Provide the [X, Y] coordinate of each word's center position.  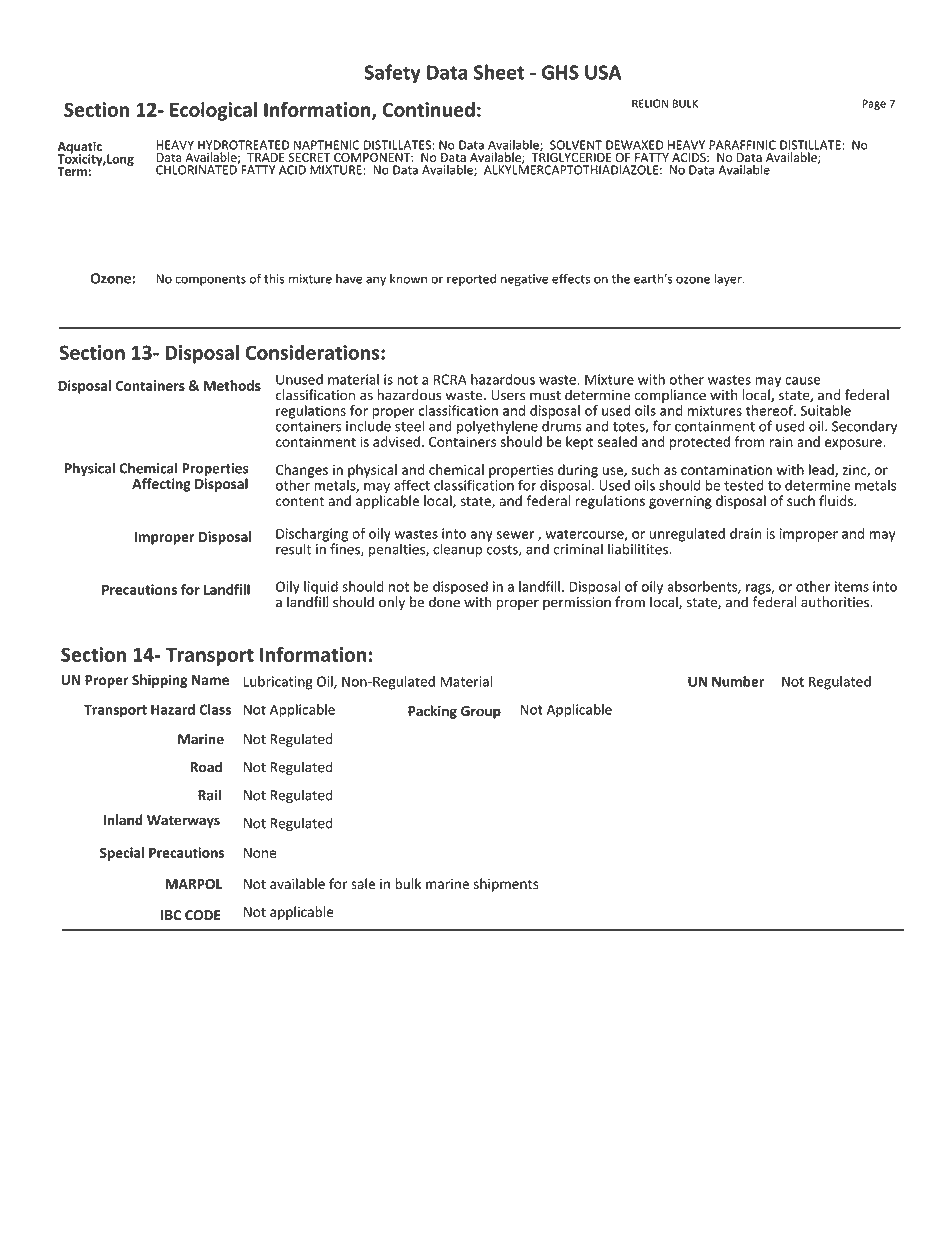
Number [738, 681]
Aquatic [79, 148]
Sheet [499, 72]
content [300, 501]
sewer [515, 535]
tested [744, 485]
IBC [171, 915]
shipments [506, 885]
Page [874, 104]
